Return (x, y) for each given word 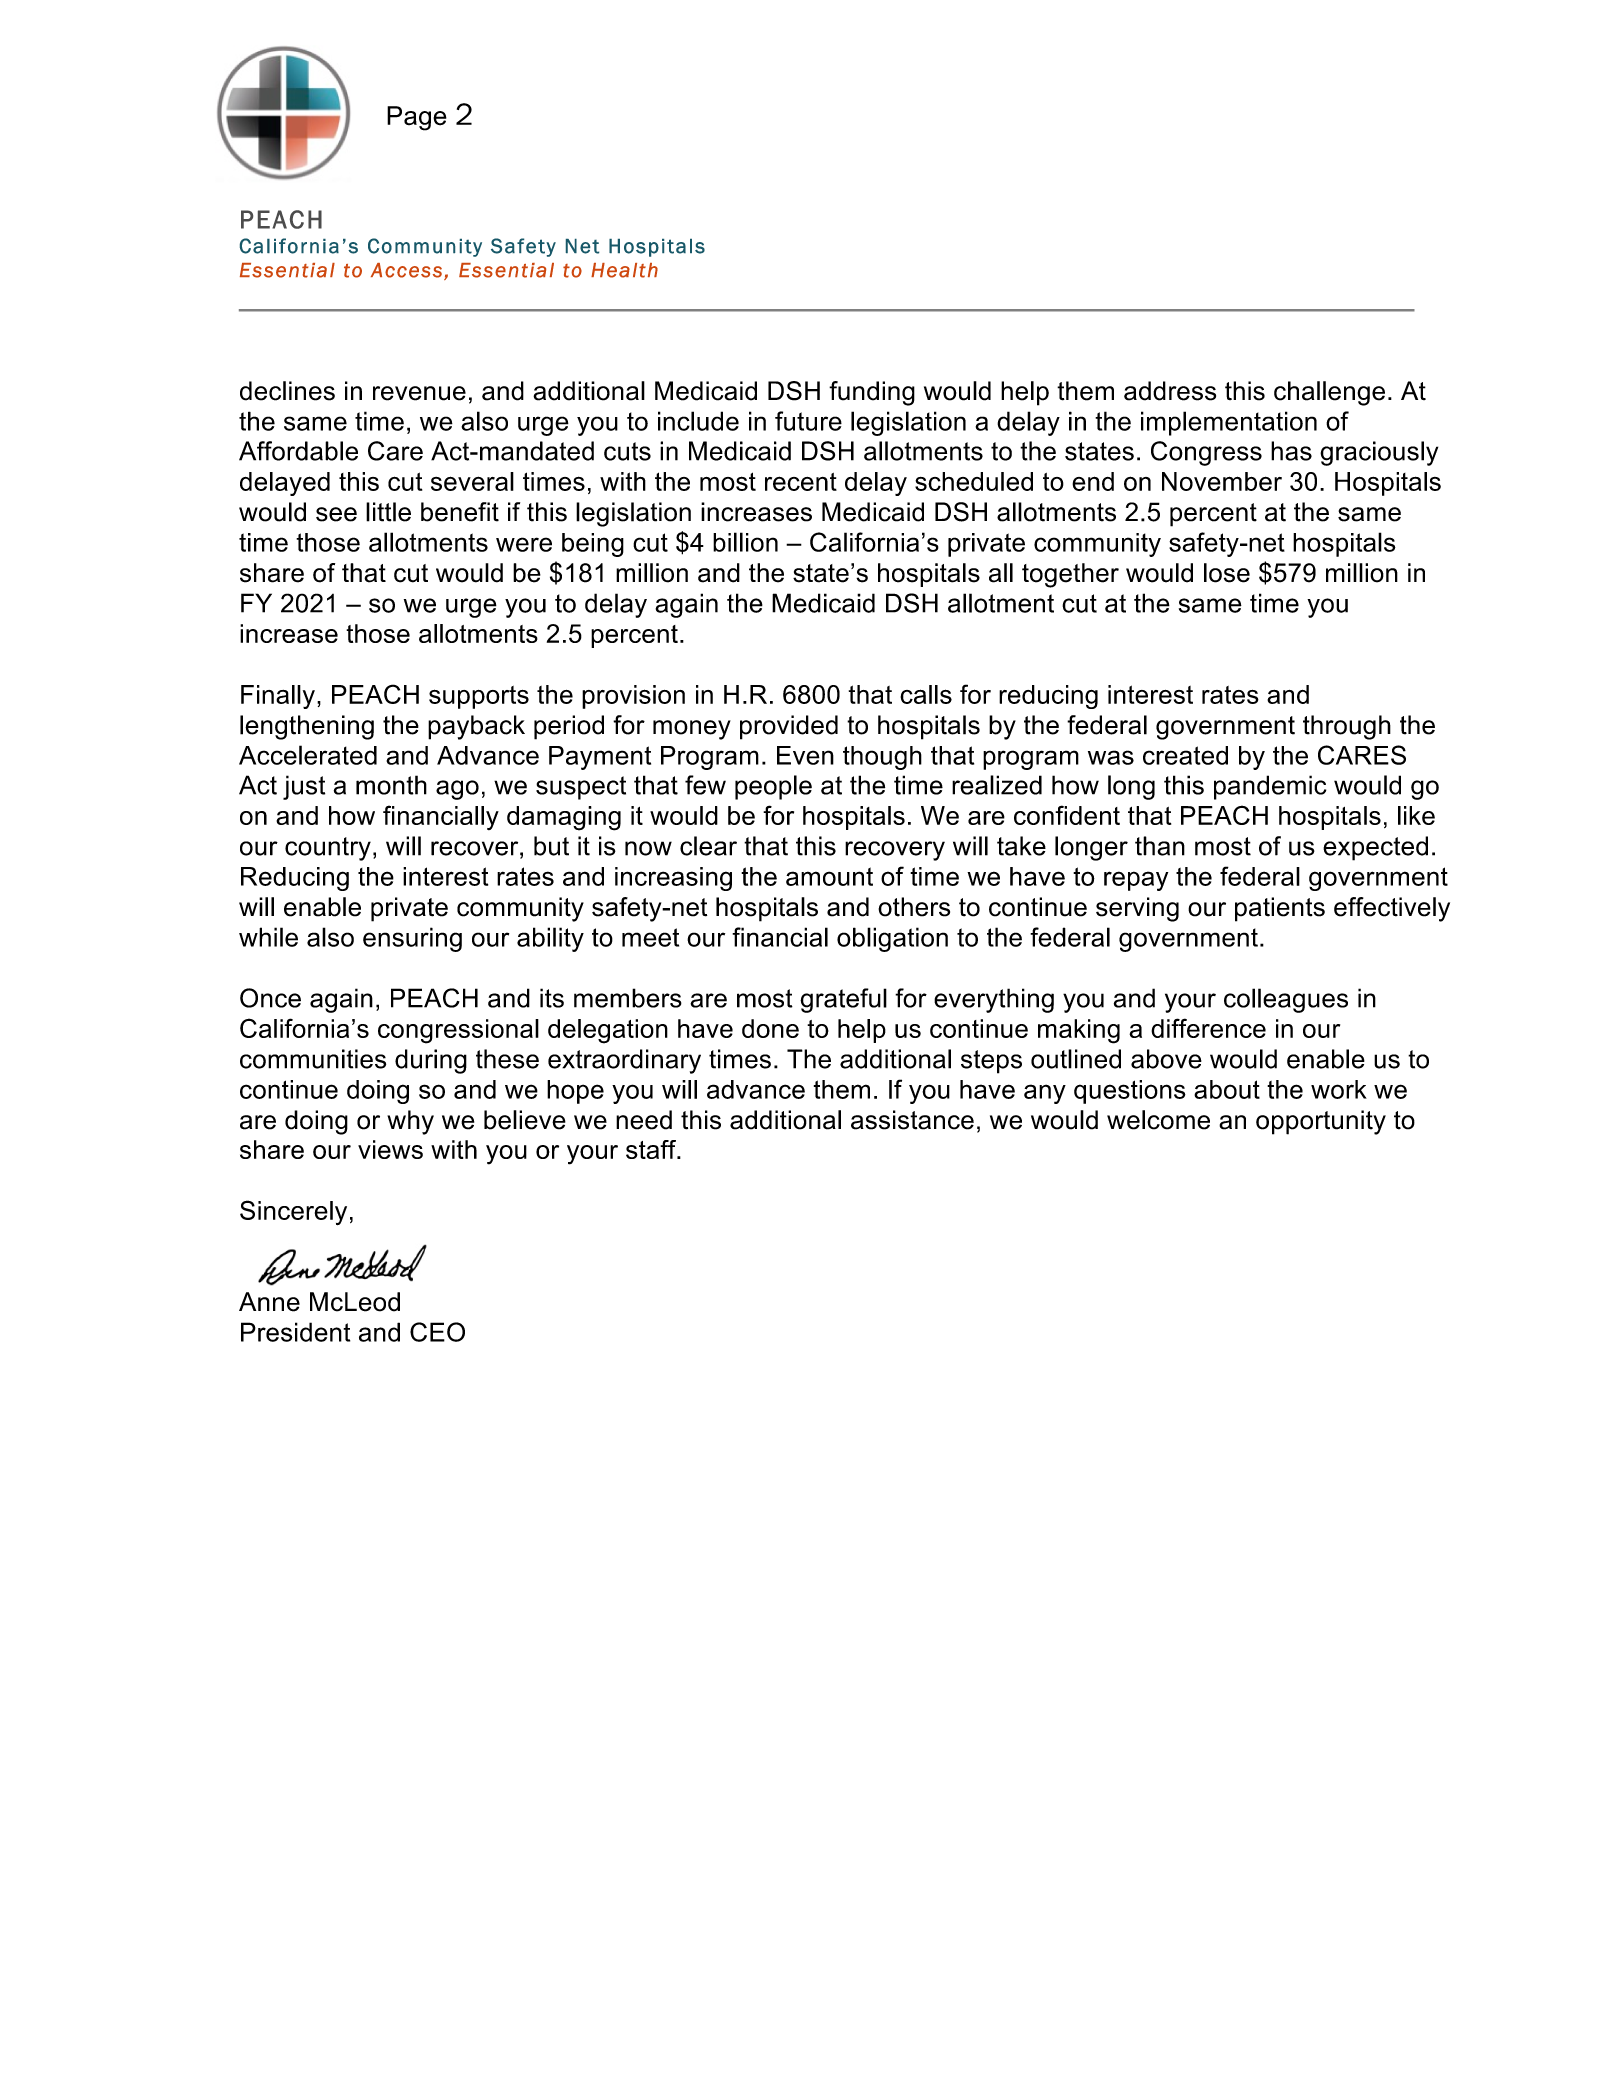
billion (745, 542)
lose (1227, 573)
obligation (892, 939)
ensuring (412, 939)
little (388, 512)
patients (1280, 909)
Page (417, 118)
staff (652, 1149)
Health (624, 270)
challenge (1329, 393)
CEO (437, 1332)
